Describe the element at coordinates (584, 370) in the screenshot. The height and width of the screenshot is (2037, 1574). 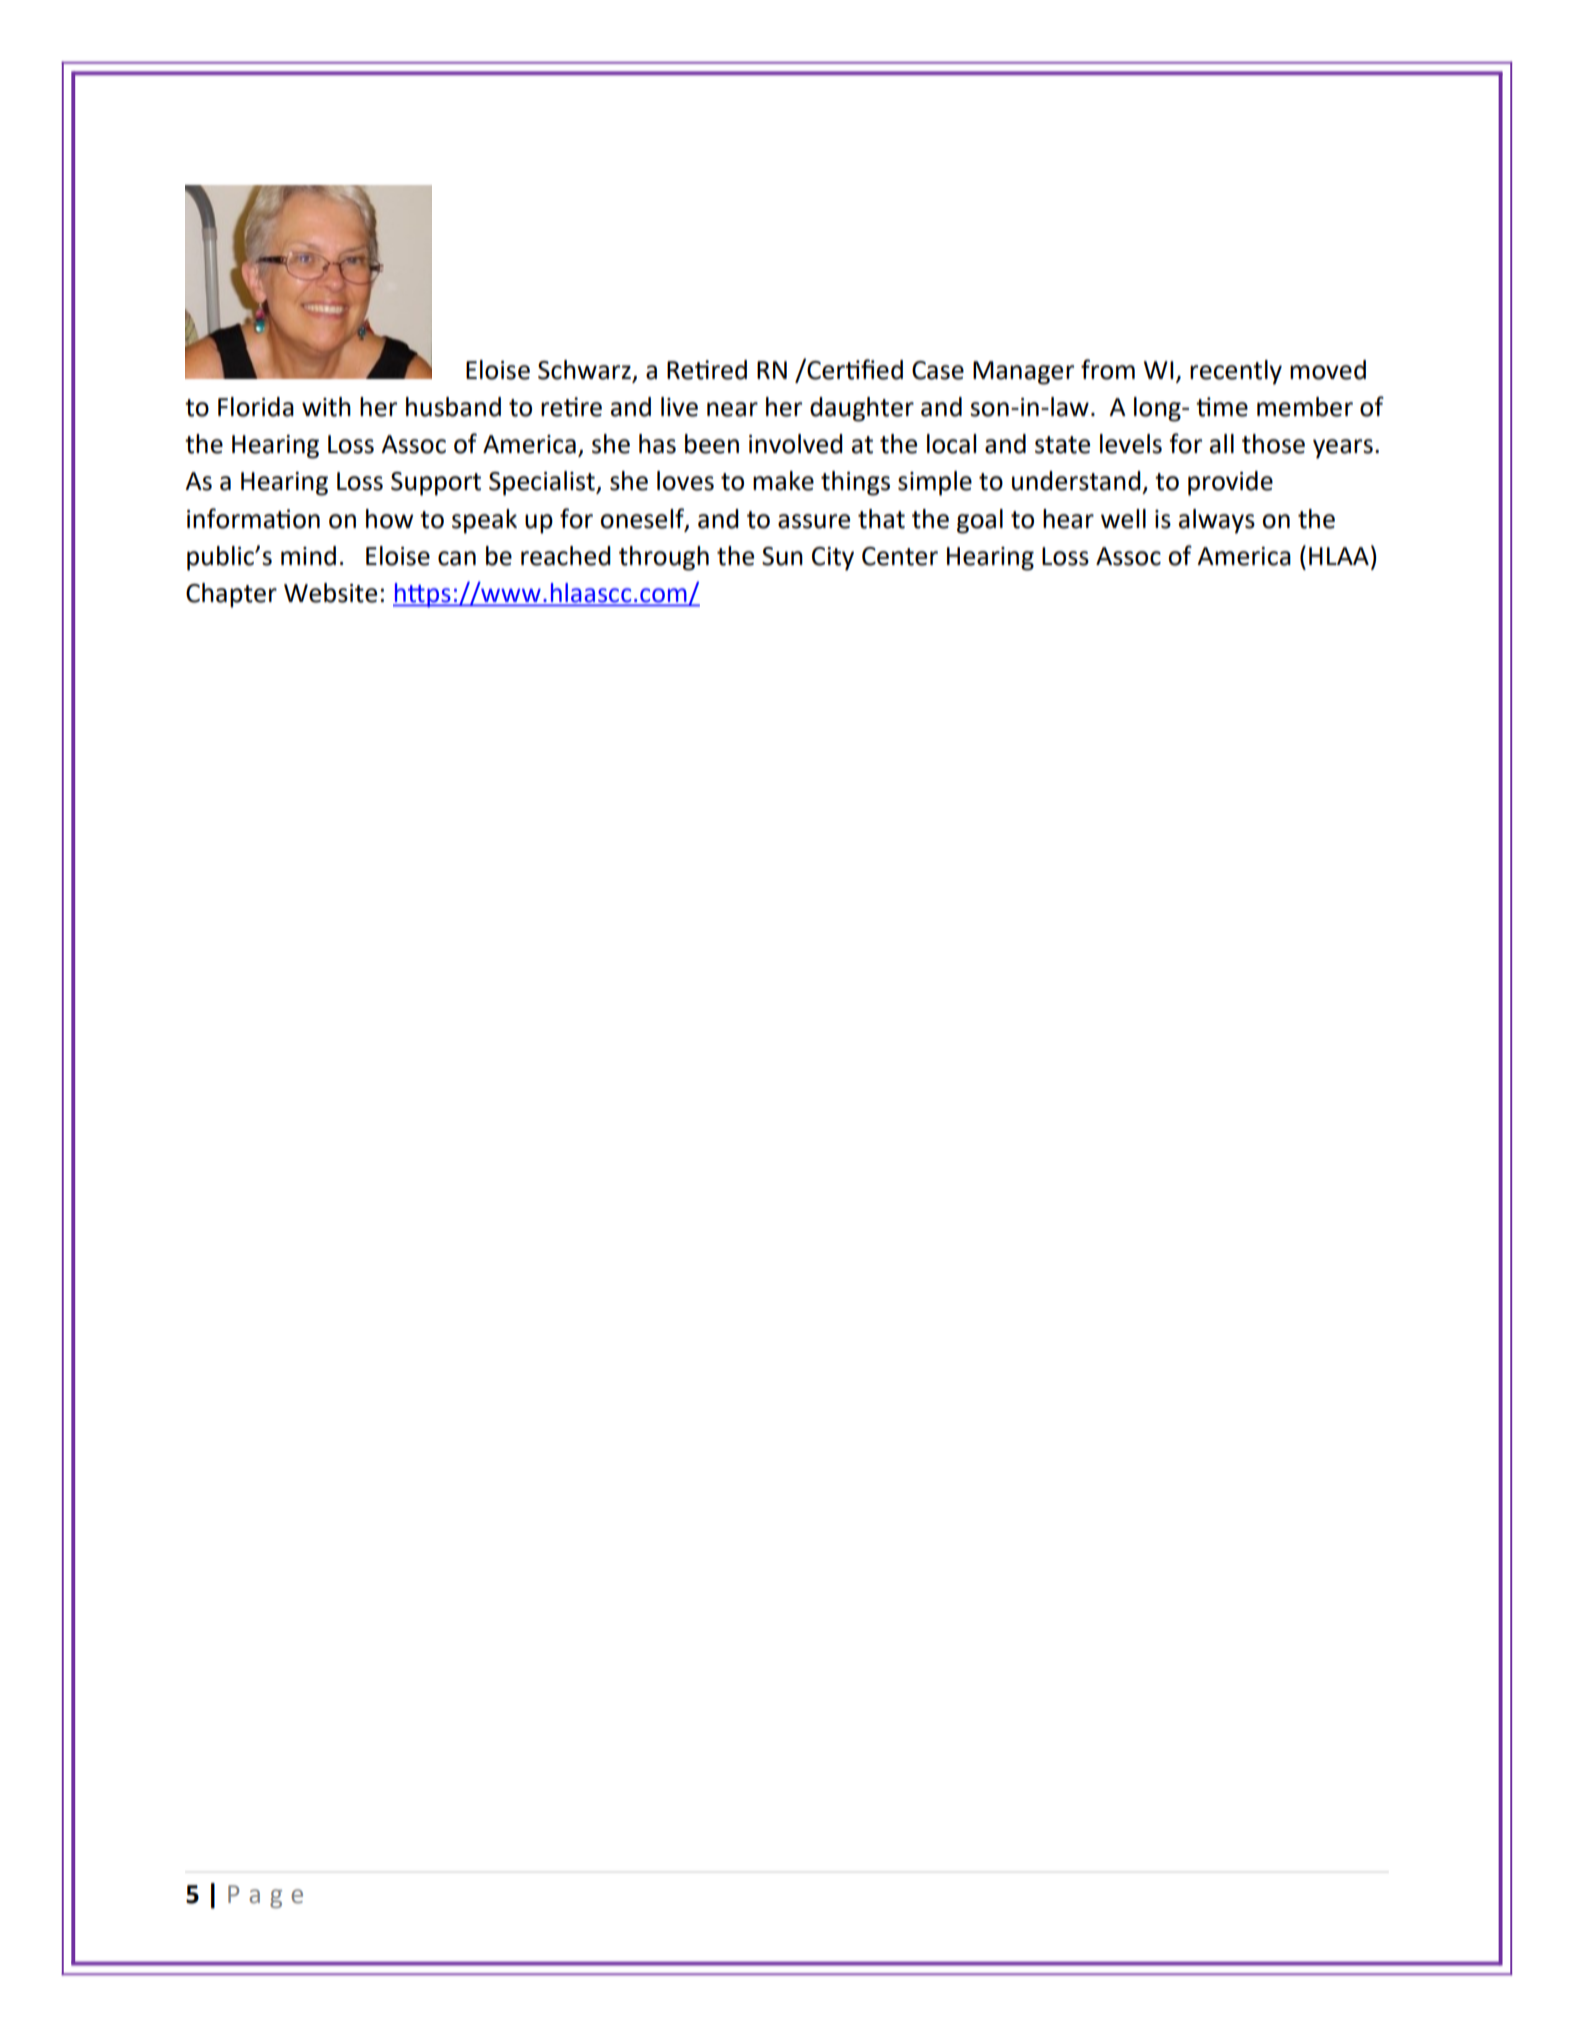
I see `Schwarz` at that location.
